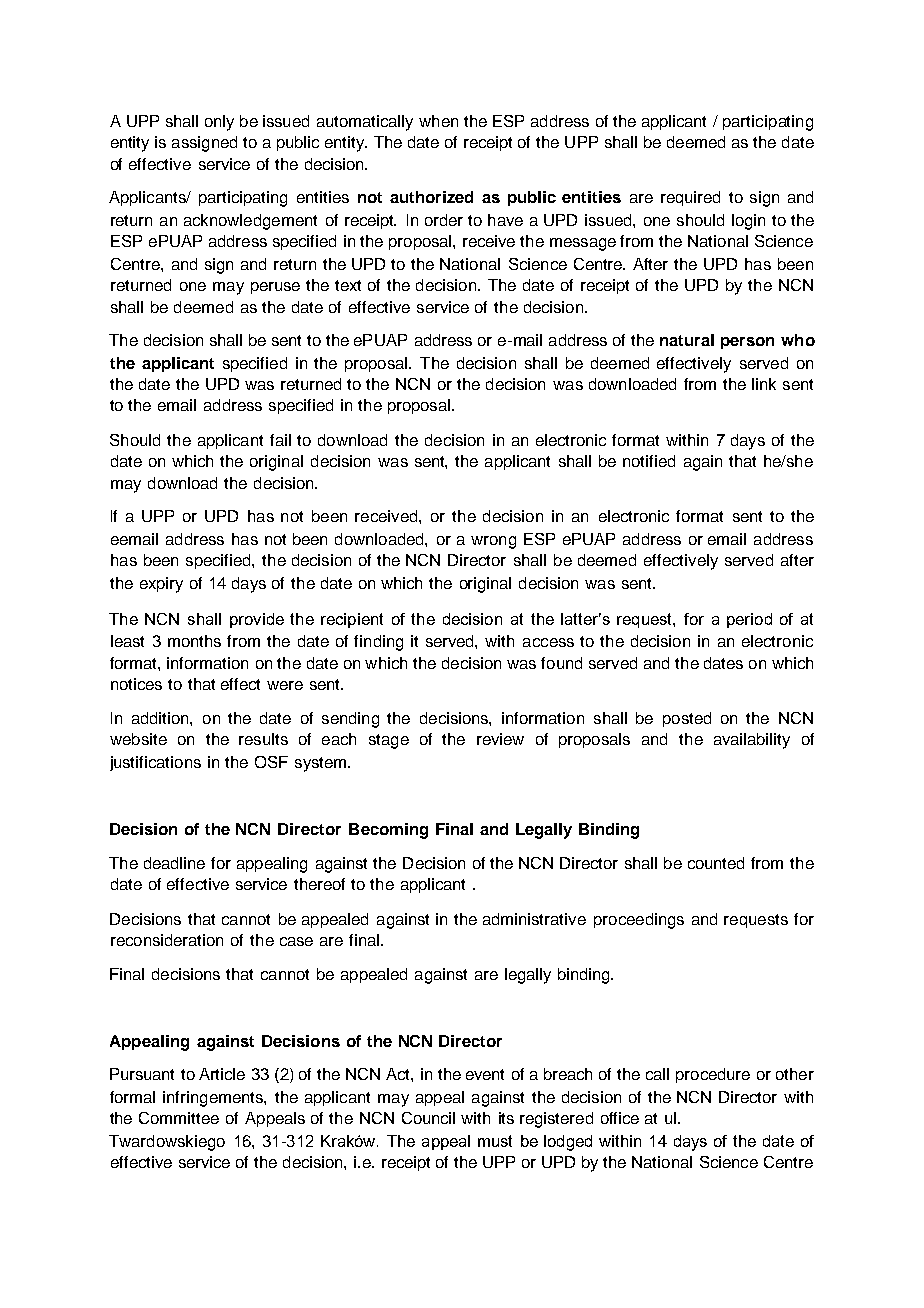  I want to click on Becoming, so click(388, 831).
